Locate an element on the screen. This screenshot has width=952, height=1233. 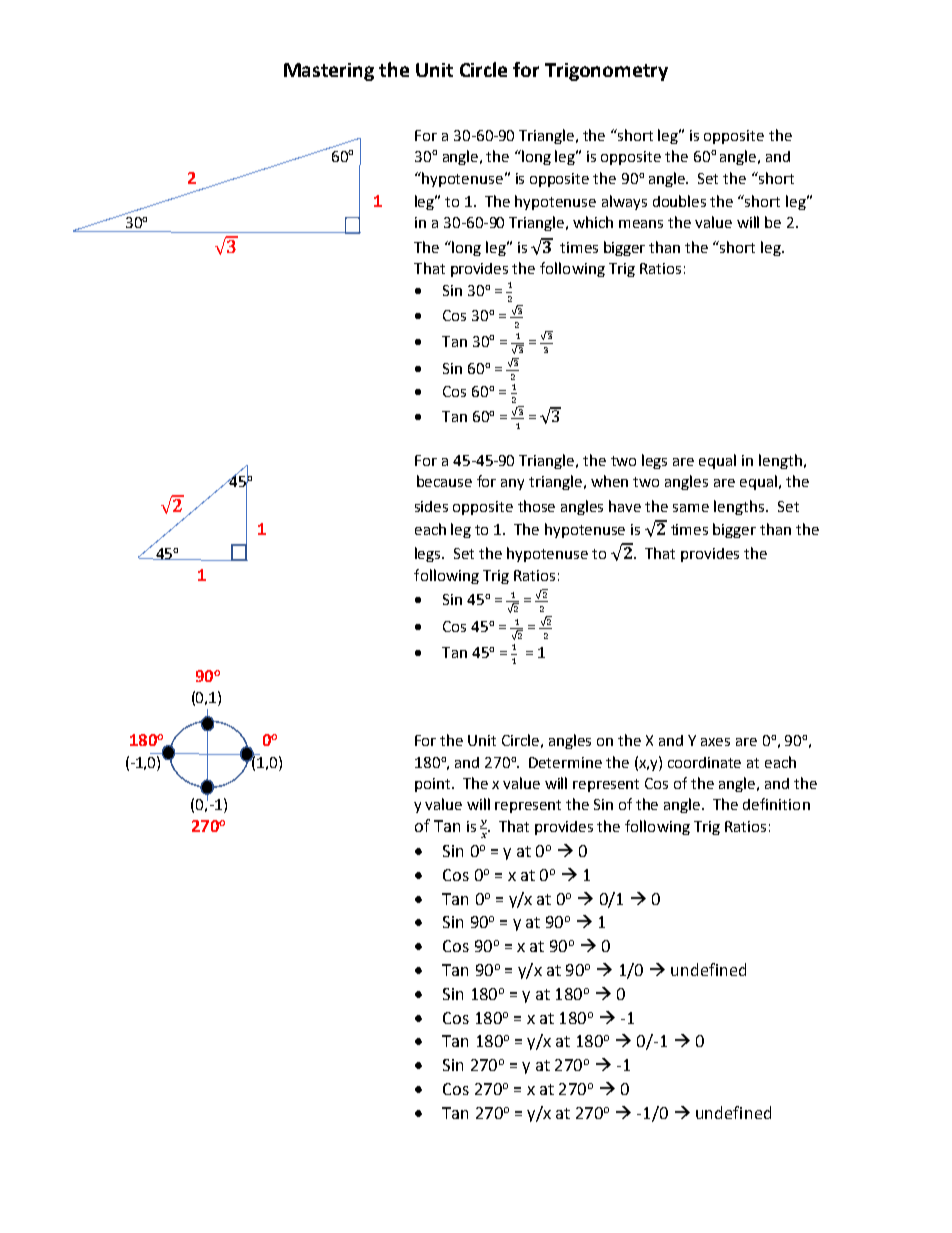
same is located at coordinates (691, 508).
